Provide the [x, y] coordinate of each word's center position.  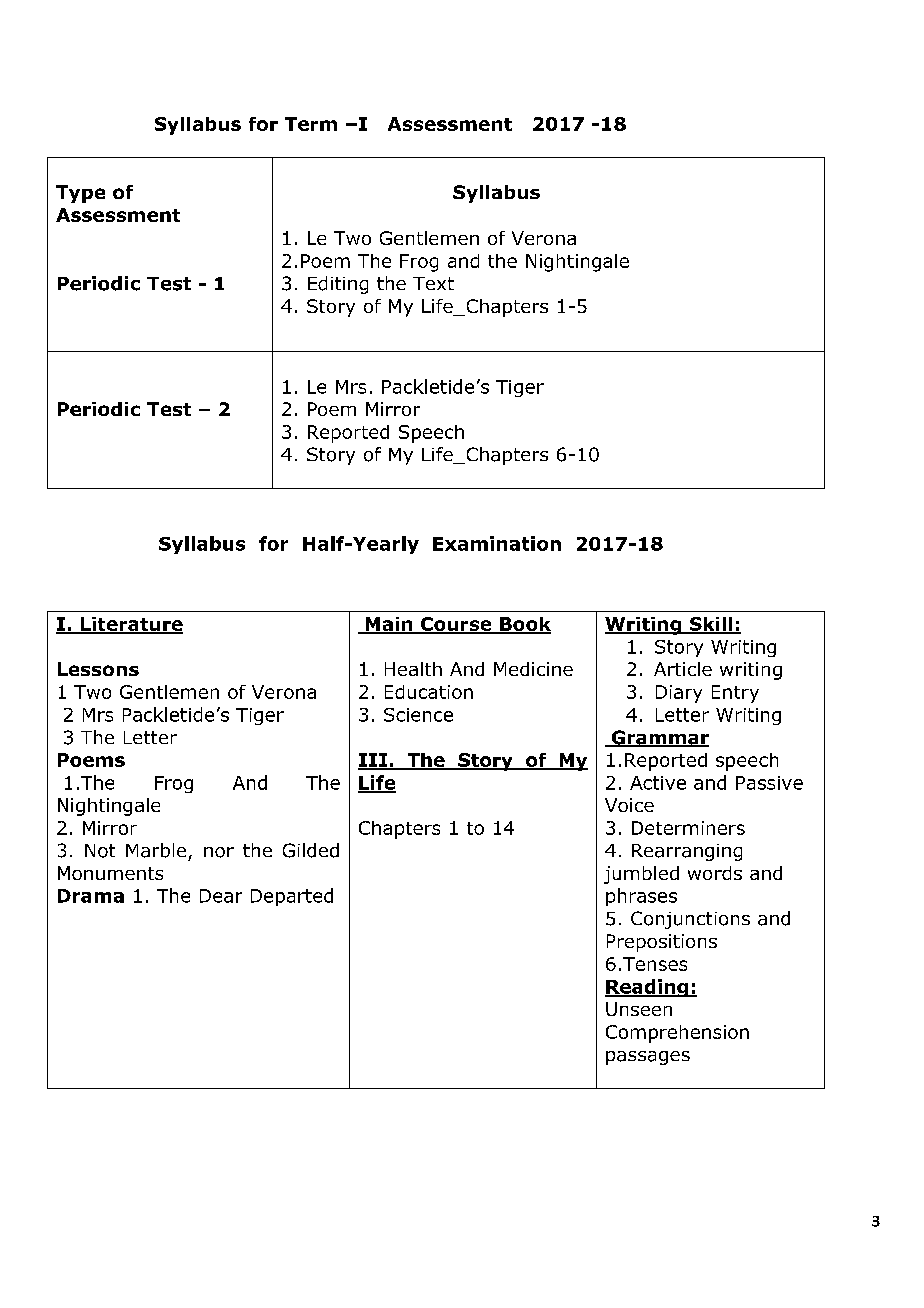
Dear [221, 896]
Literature [130, 625]
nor [219, 852]
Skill [711, 625]
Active [658, 783]
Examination [497, 543]
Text [433, 283]
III [374, 761]
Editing [338, 285]
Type [80, 194]
